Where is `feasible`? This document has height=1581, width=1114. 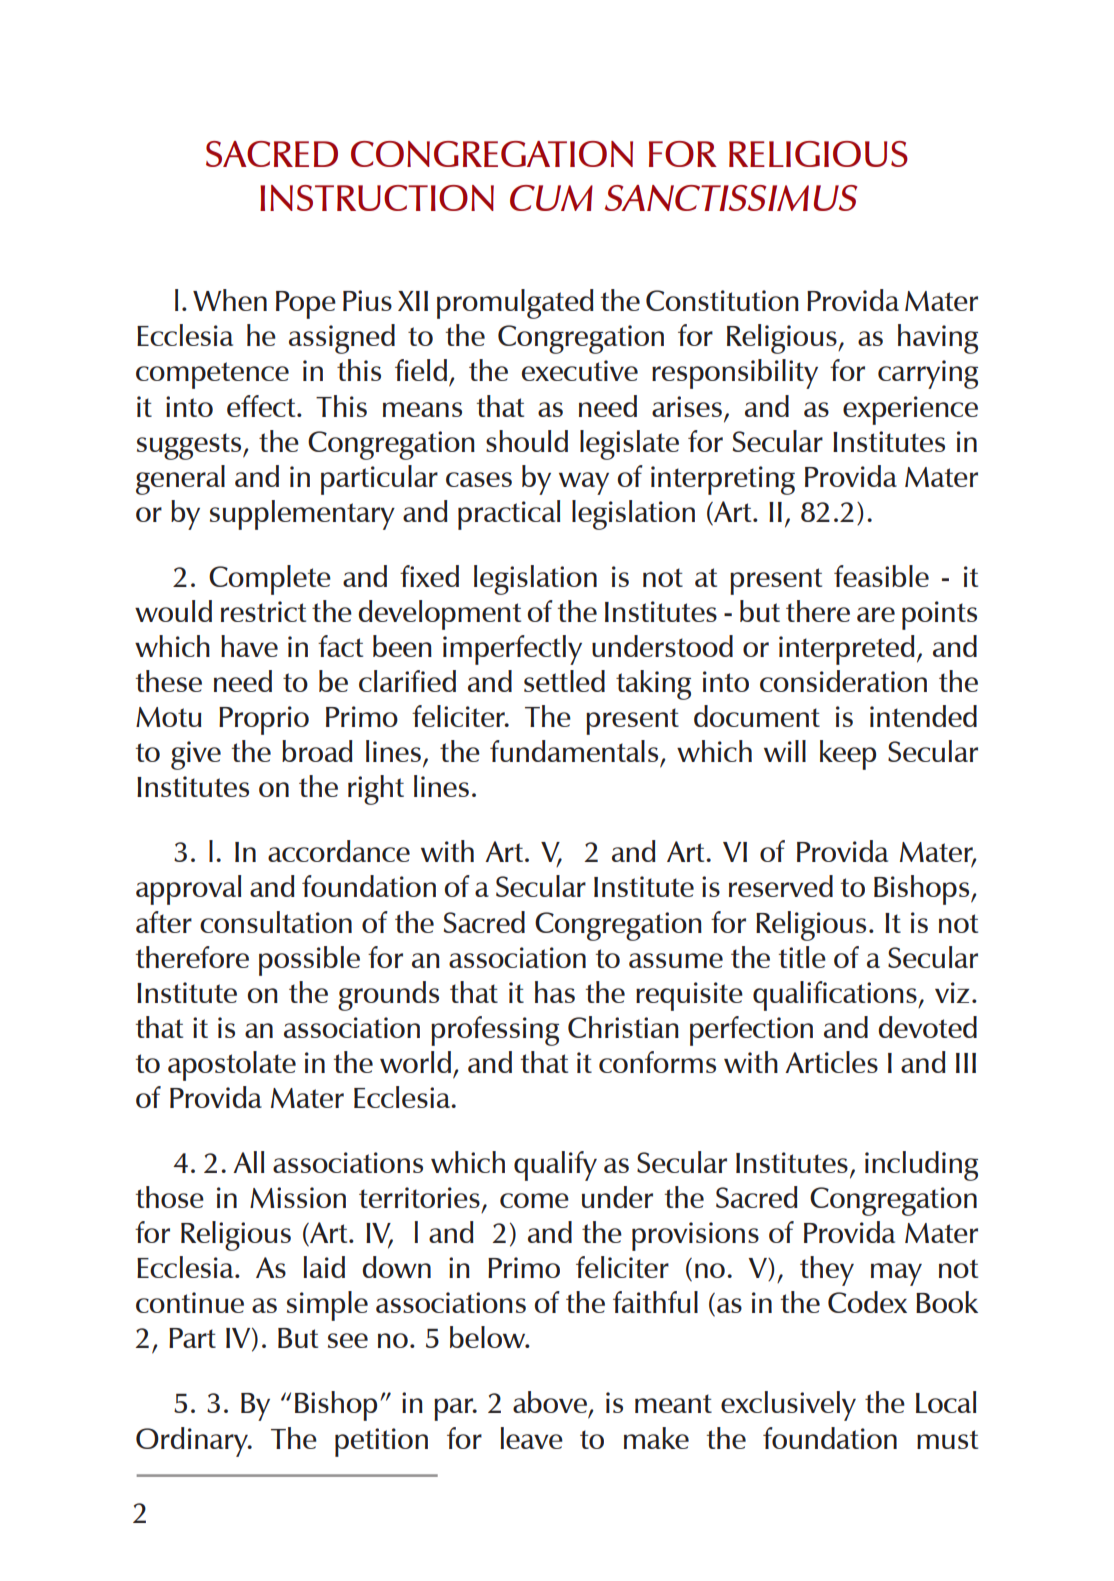
feasible is located at coordinates (881, 576).
